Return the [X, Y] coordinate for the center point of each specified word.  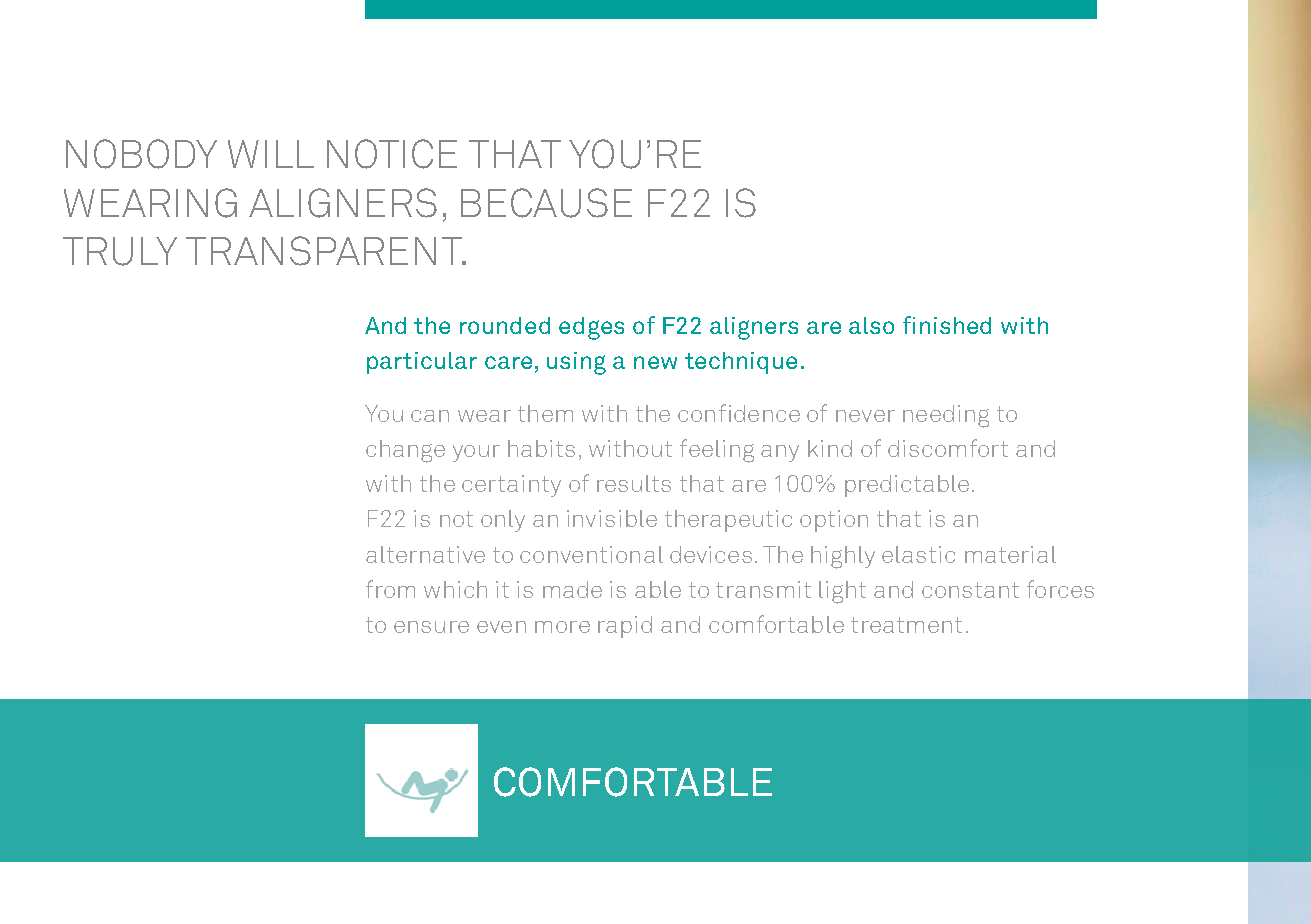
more [562, 627]
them [545, 413]
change [405, 451]
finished [947, 325]
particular [422, 363]
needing [946, 416]
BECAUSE [546, 203]
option [834, 521]
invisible [612, 518]
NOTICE [392, 154]
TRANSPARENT [325, 251]
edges [591, 328]
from [390, 589]
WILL [271, 154]
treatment [906, 625]
